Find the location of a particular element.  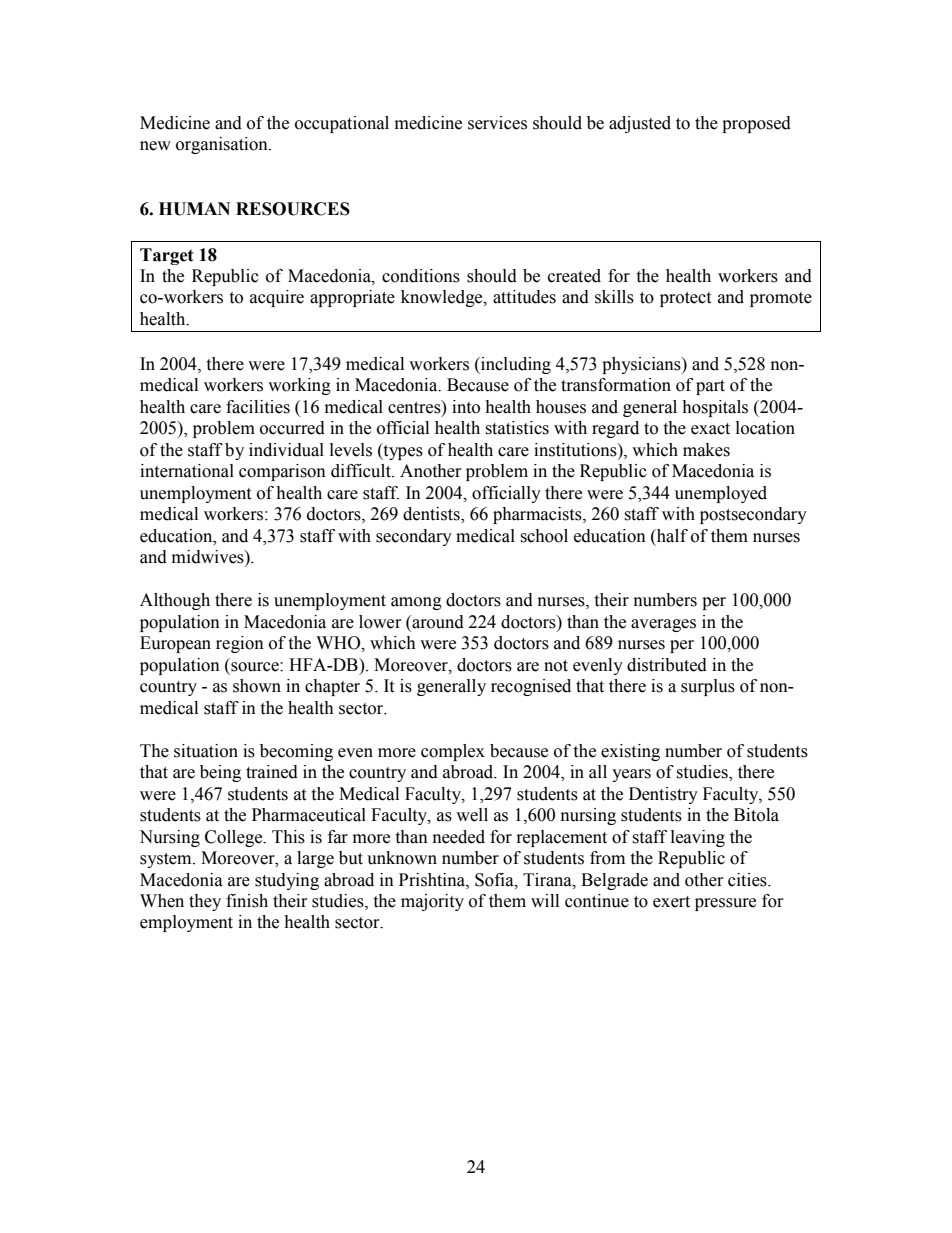

protect is located at coordinates (685, 299).
